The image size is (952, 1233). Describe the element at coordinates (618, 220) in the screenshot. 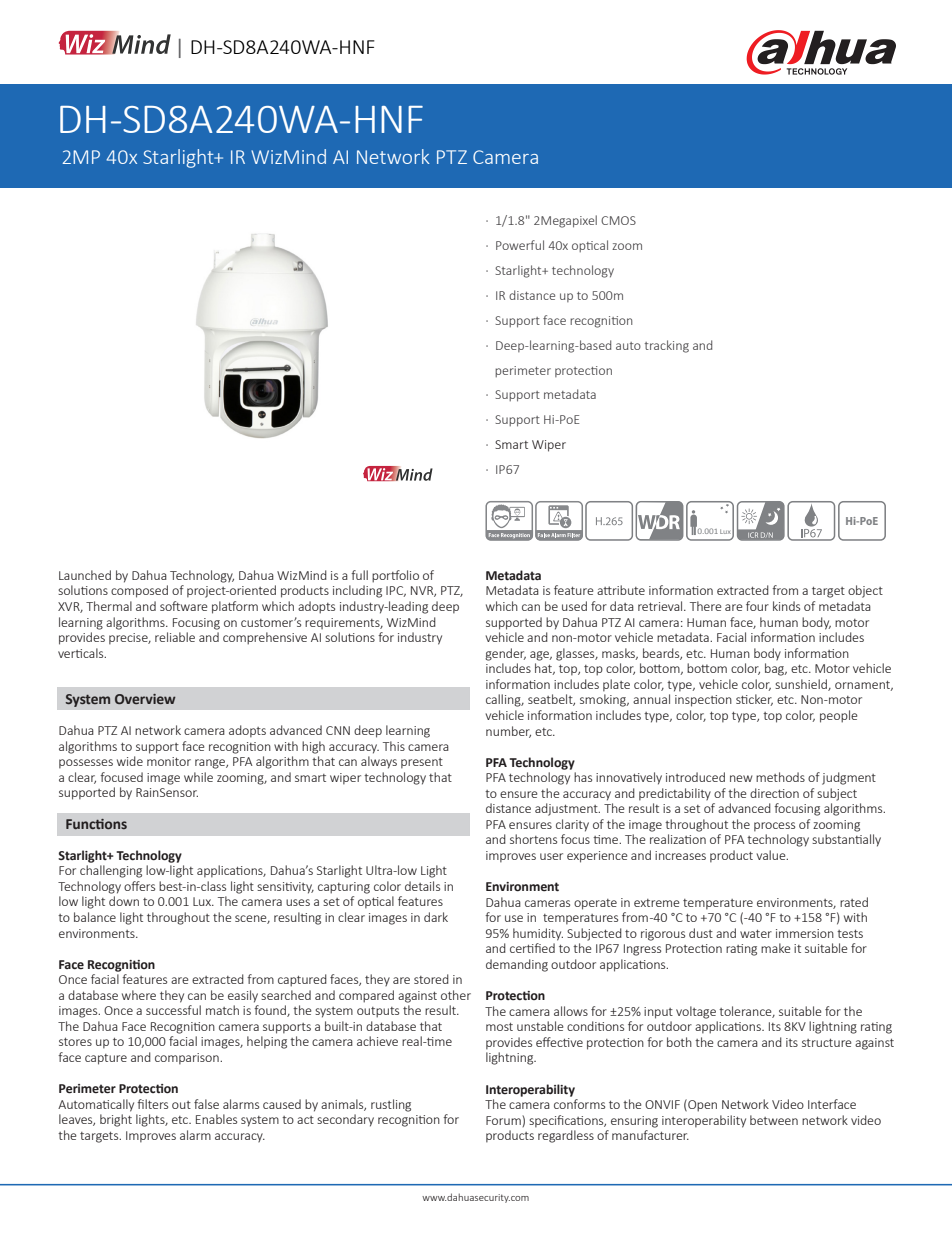

I see `CMOS` at that location.
